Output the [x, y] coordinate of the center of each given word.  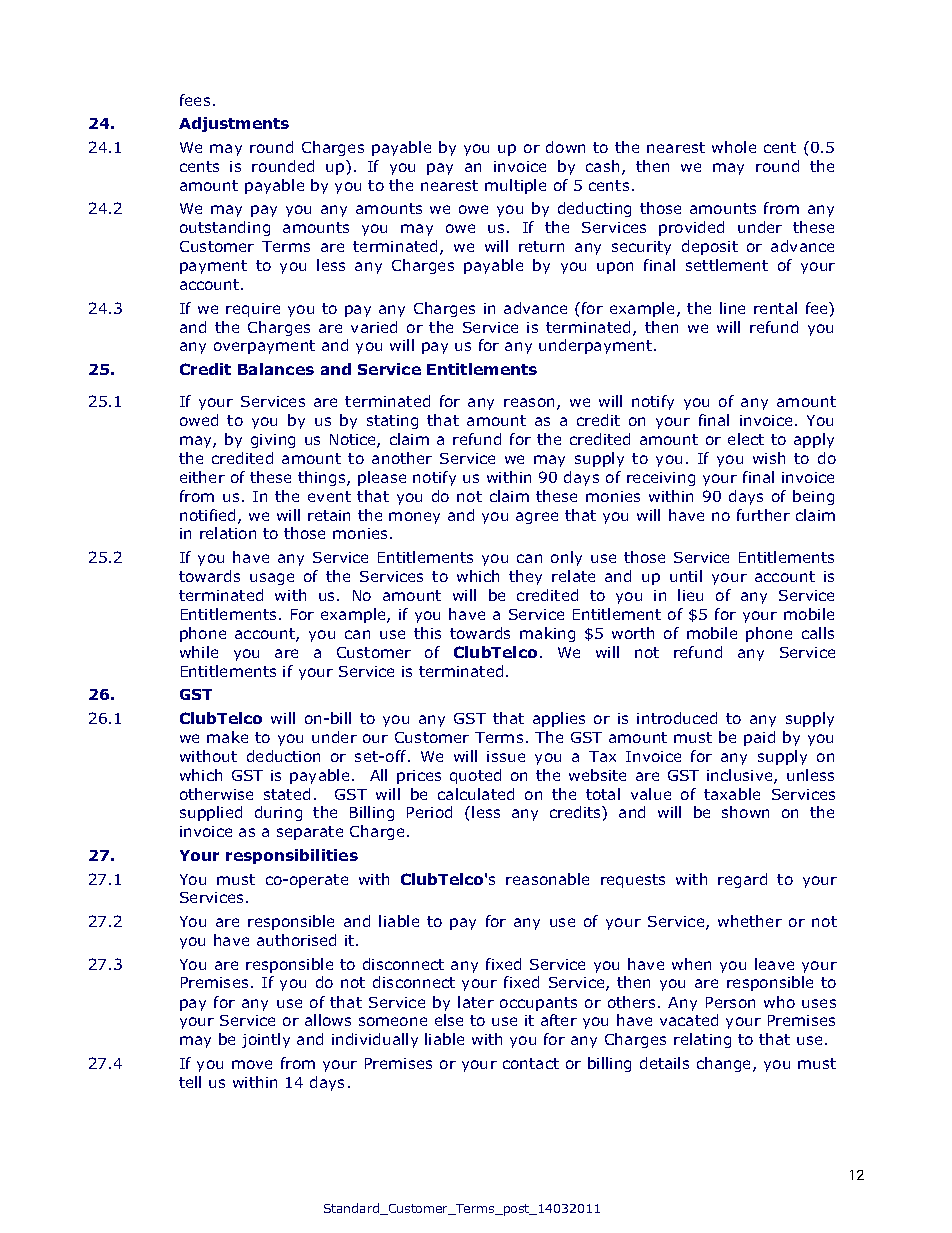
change [725, 1064]
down [565, 147]
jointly [266, 1040]
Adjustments [234, 124]
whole [734, 147]
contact [531, 1063]
